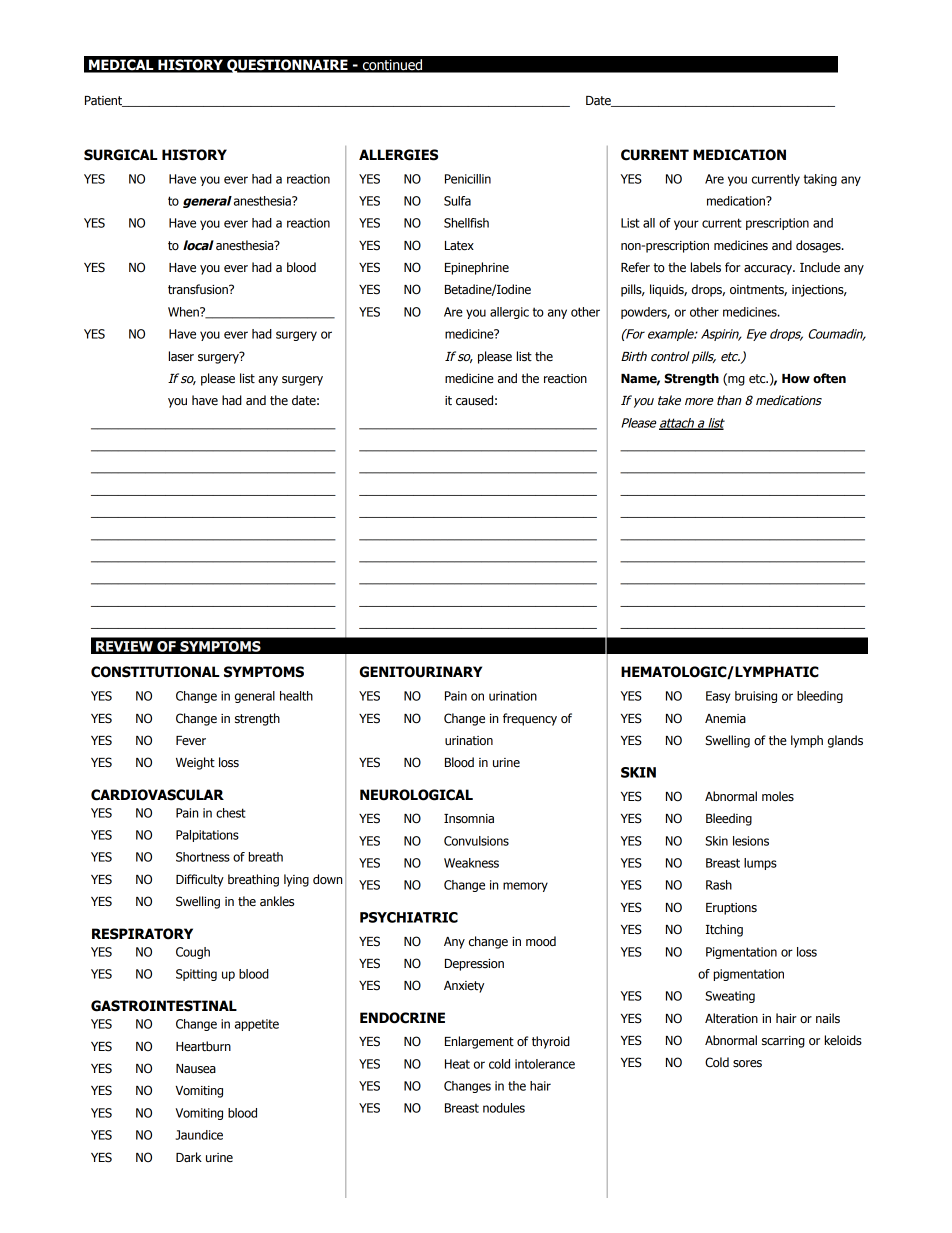 The height and width of the page is (1233, 952). What do you see at coordinates (420, 672) in the page?
I see `GENITOURINARY` at bounding box center [420, 672].
